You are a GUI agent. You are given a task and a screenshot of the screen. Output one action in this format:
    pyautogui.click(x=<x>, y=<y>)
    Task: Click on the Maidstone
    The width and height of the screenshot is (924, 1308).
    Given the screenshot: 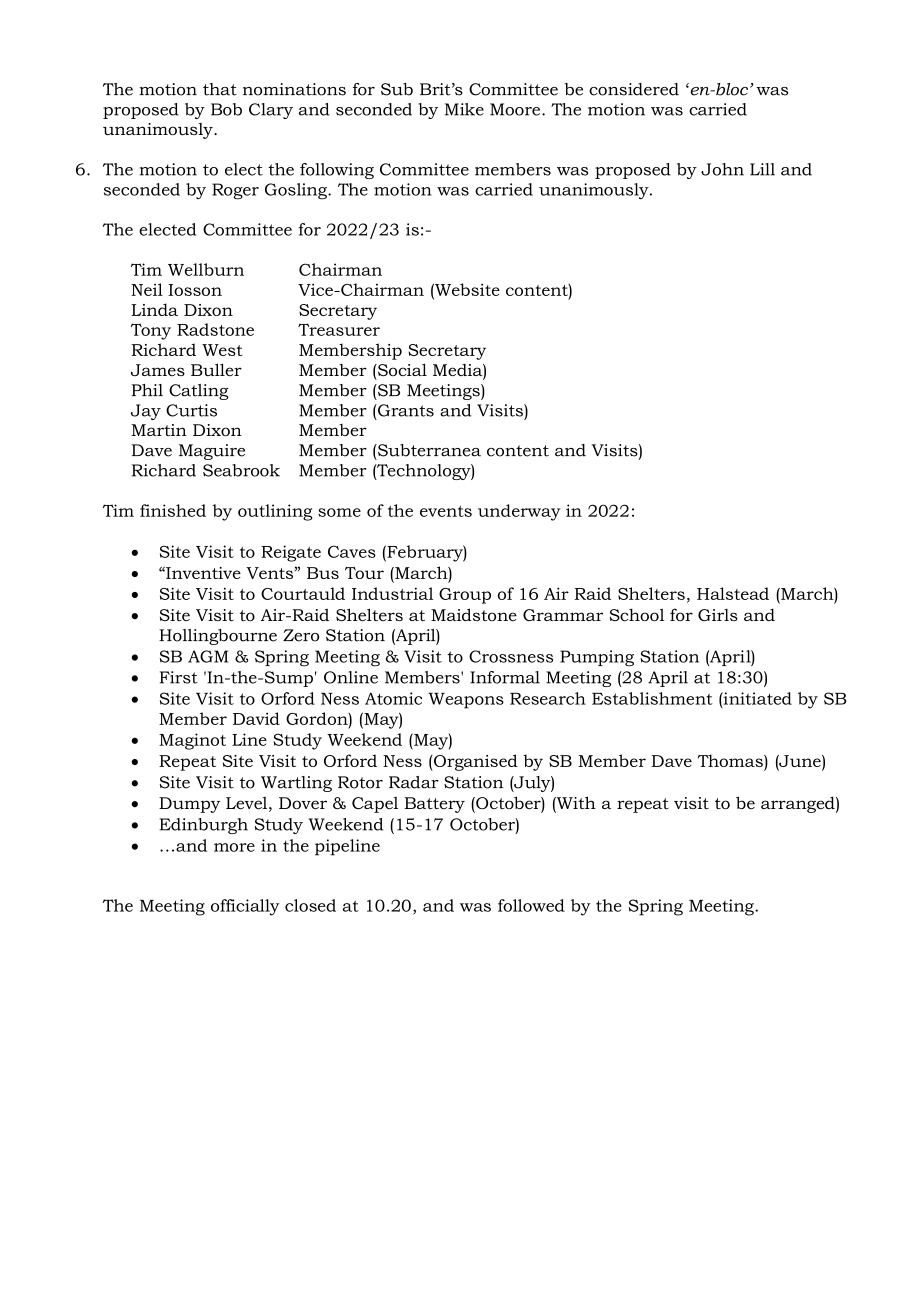 What is the action you would take?
    pyautogui.click(x=474, y=614)
